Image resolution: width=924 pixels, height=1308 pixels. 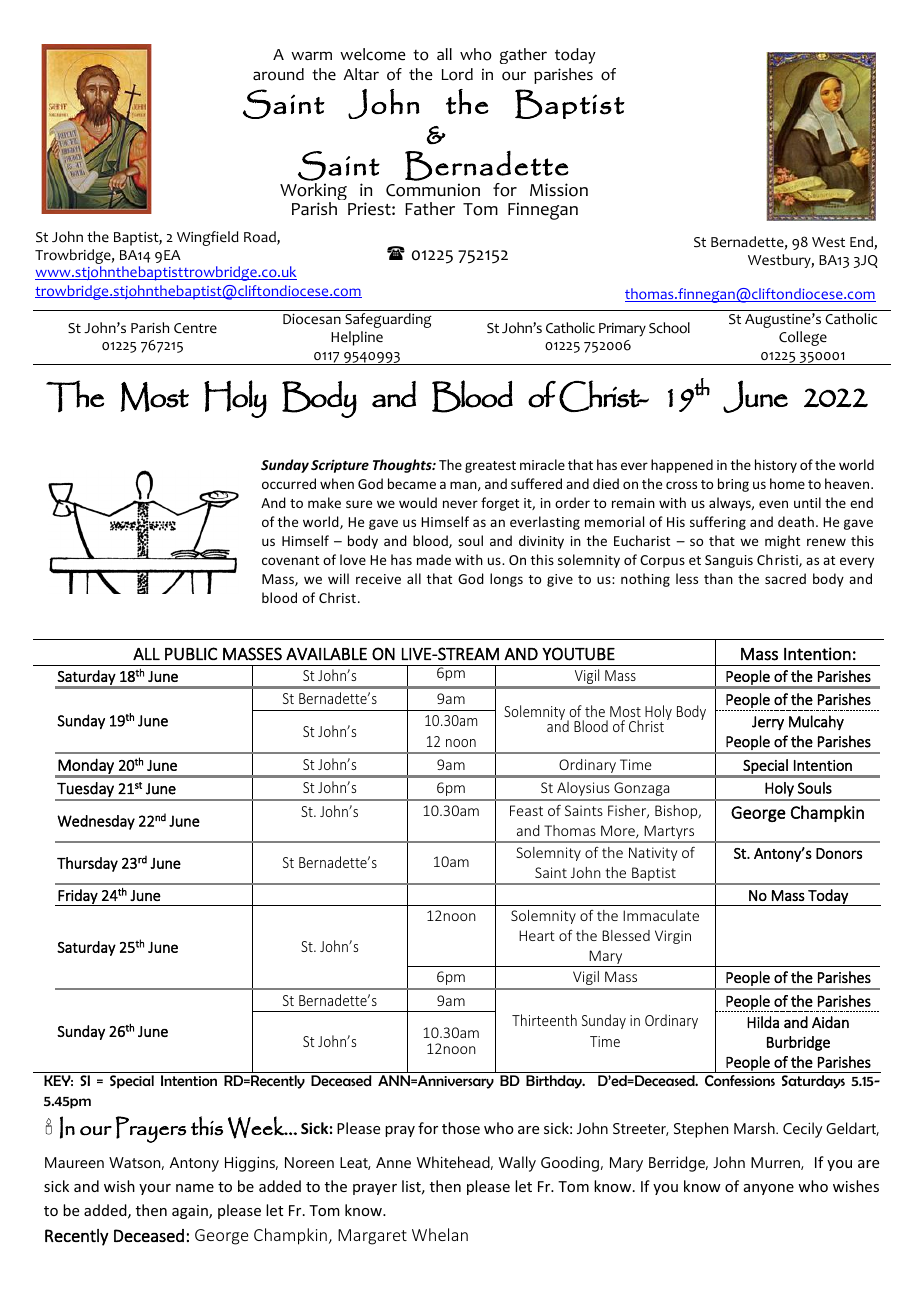 What do you see at coordinates (559, 190) in the image?
I see `Mission` at bounding box center [559, 190].
